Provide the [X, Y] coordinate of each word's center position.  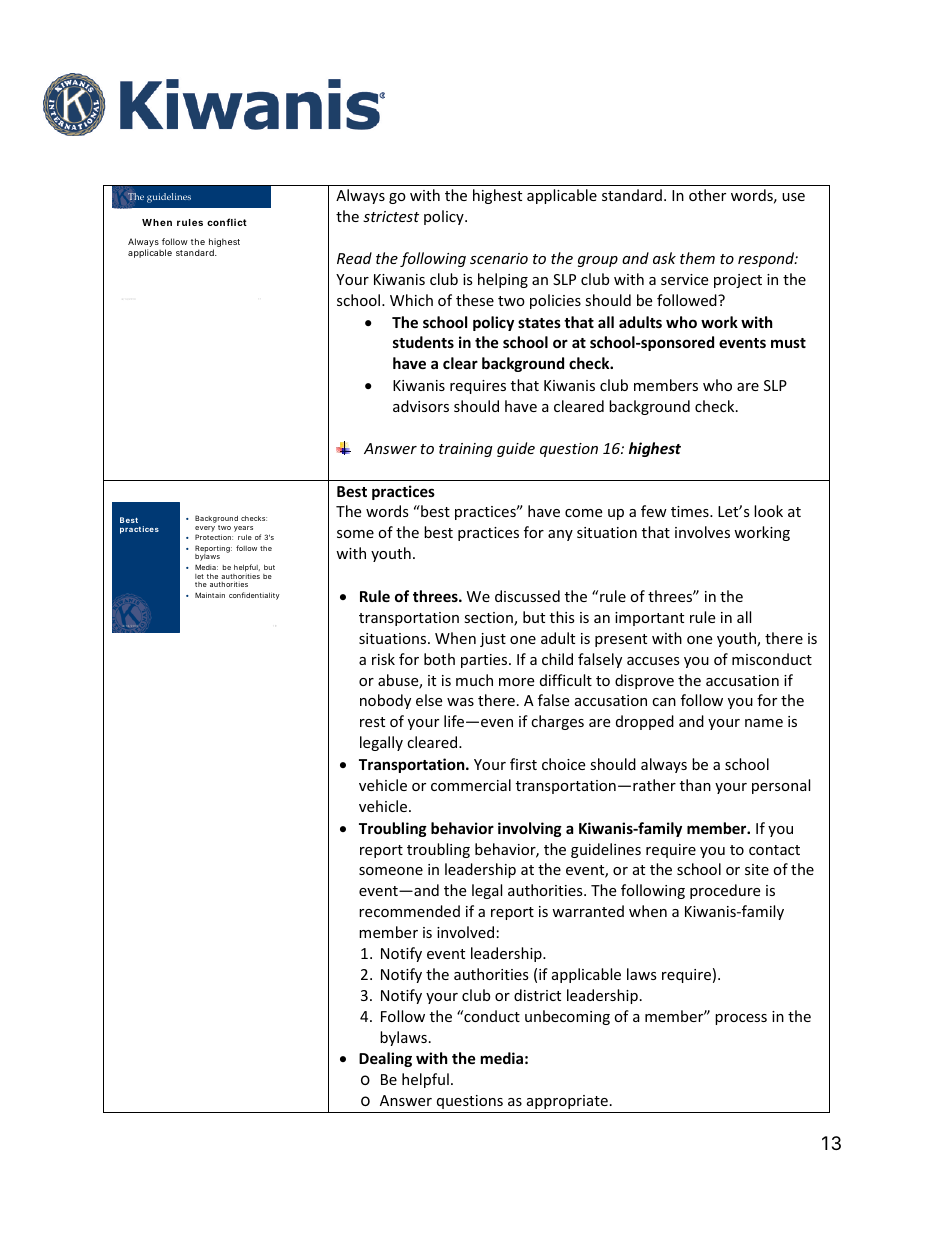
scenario [499, 258]
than [695, 785]
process [741, 1019]
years [243, 529]
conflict [227, 222]
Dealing [385, 1059]
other [707, 195]
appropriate [567, 1102]
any [560, 535]
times [691, 511]
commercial [471, 785]
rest [372, 722]
